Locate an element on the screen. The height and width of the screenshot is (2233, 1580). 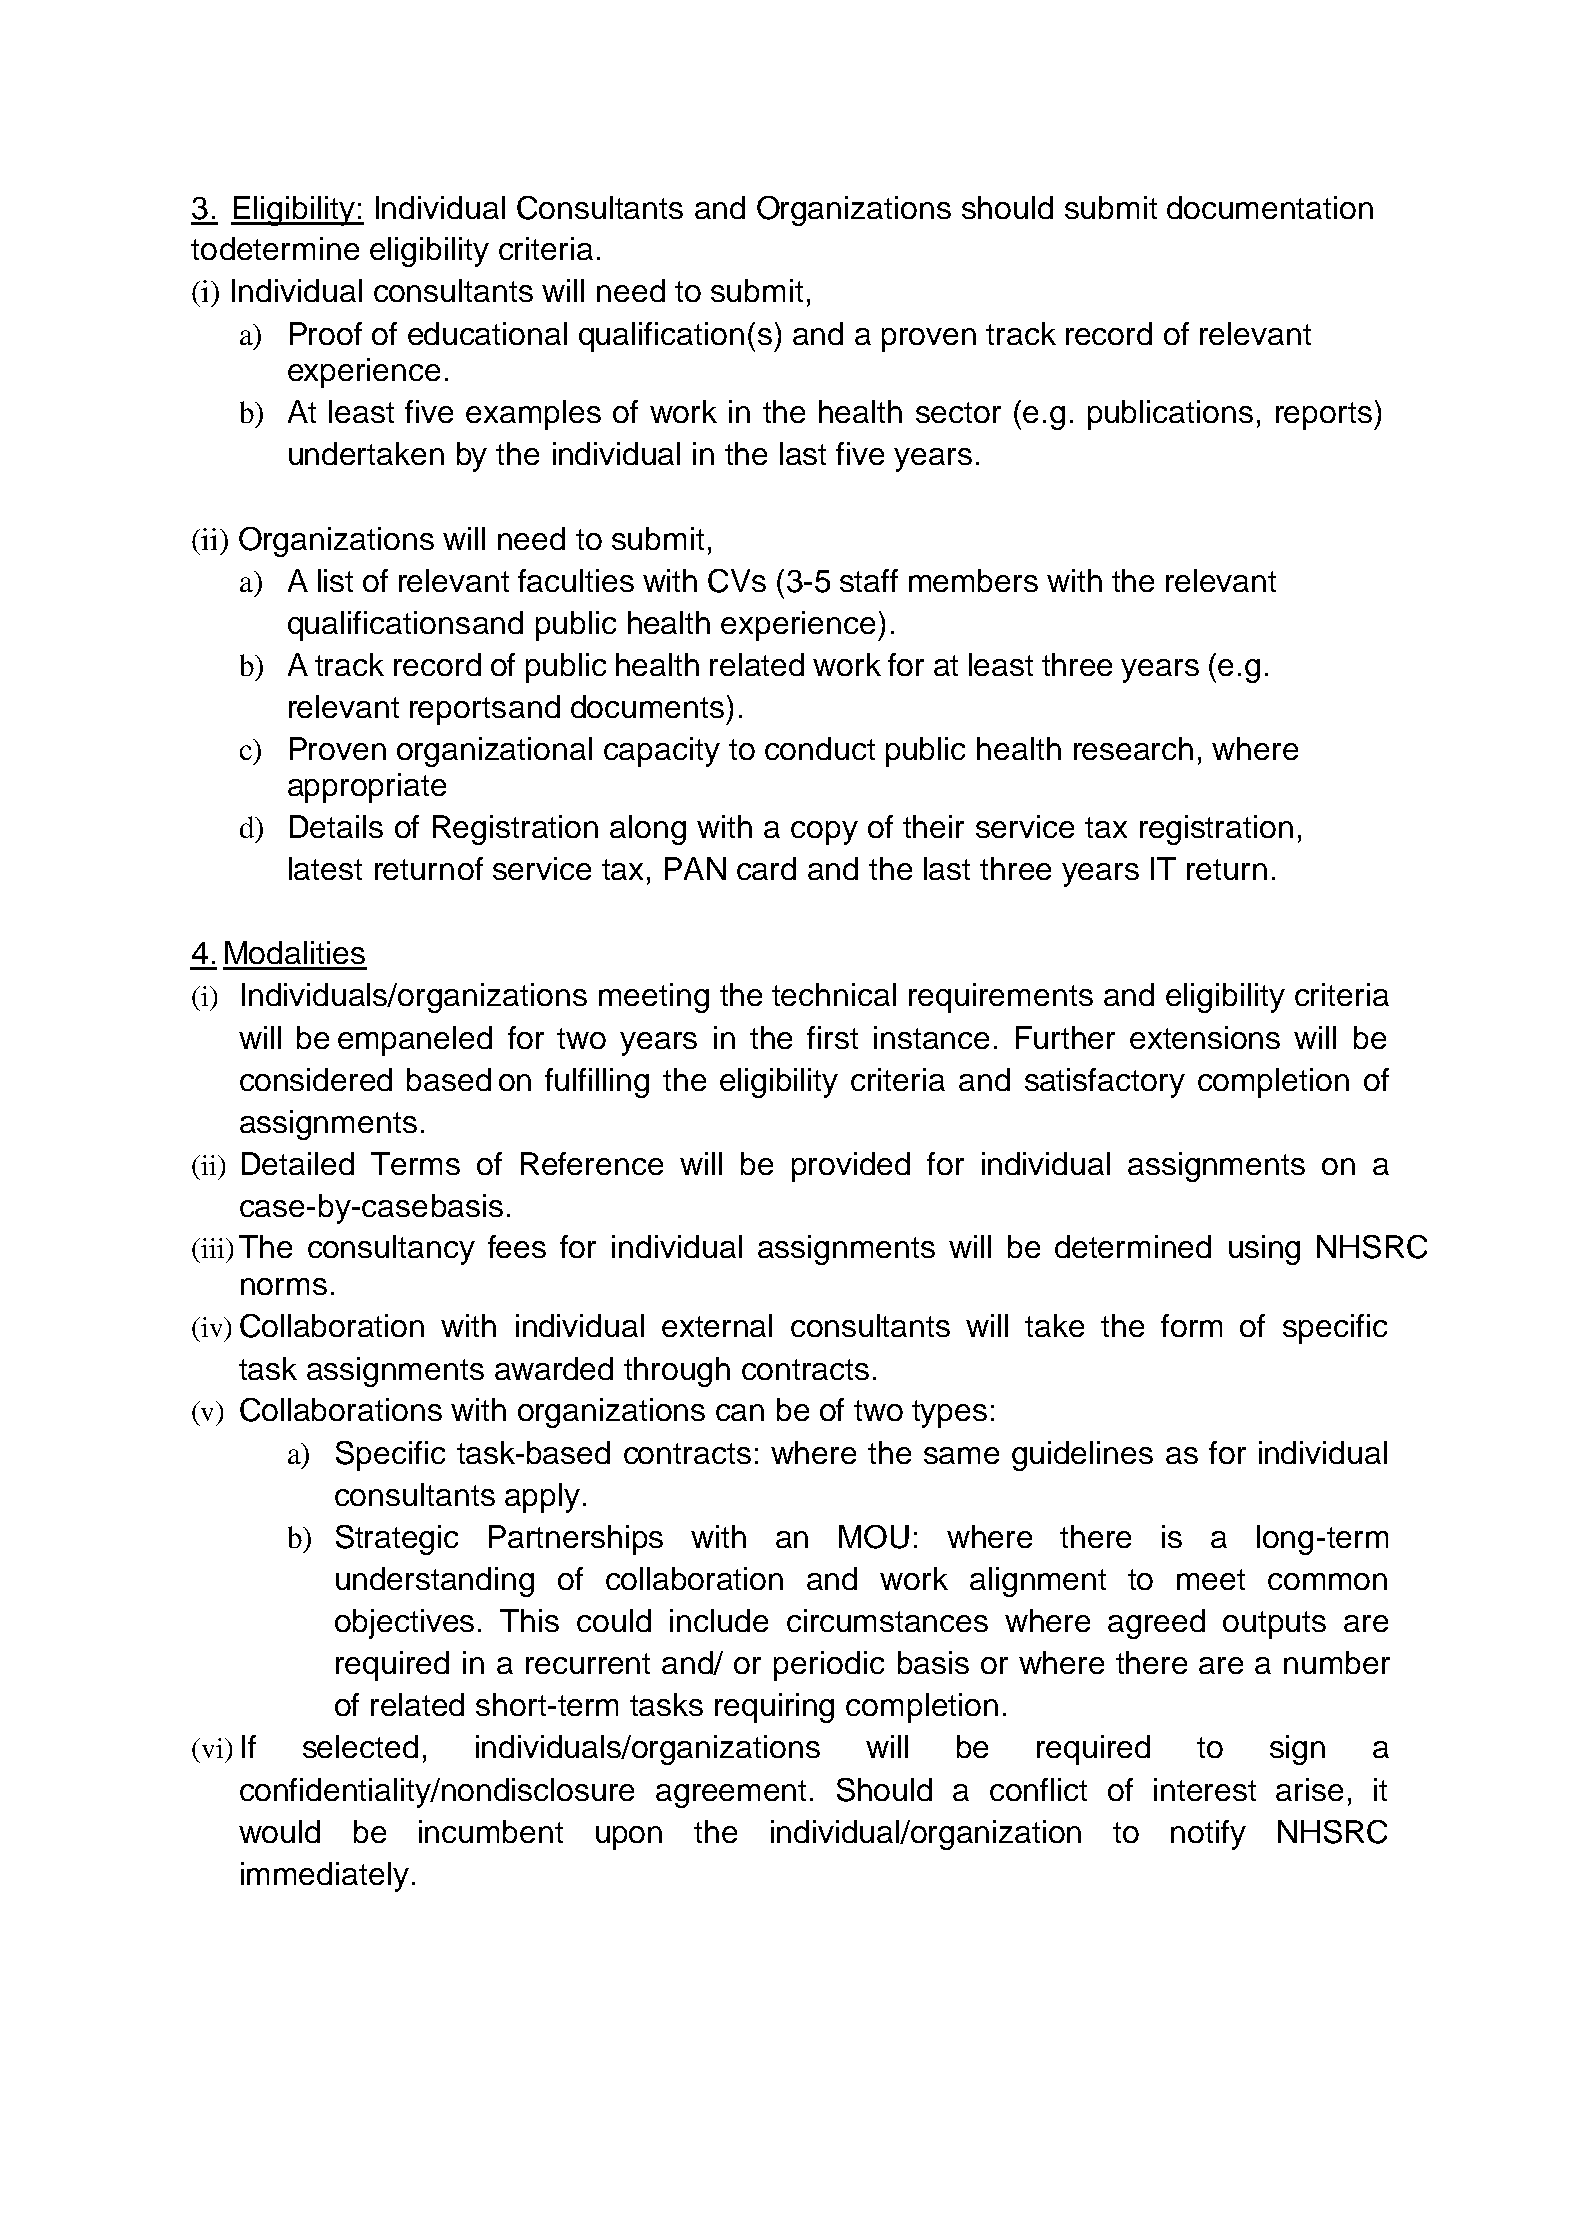
sector is located at coordinates (958, 412).
